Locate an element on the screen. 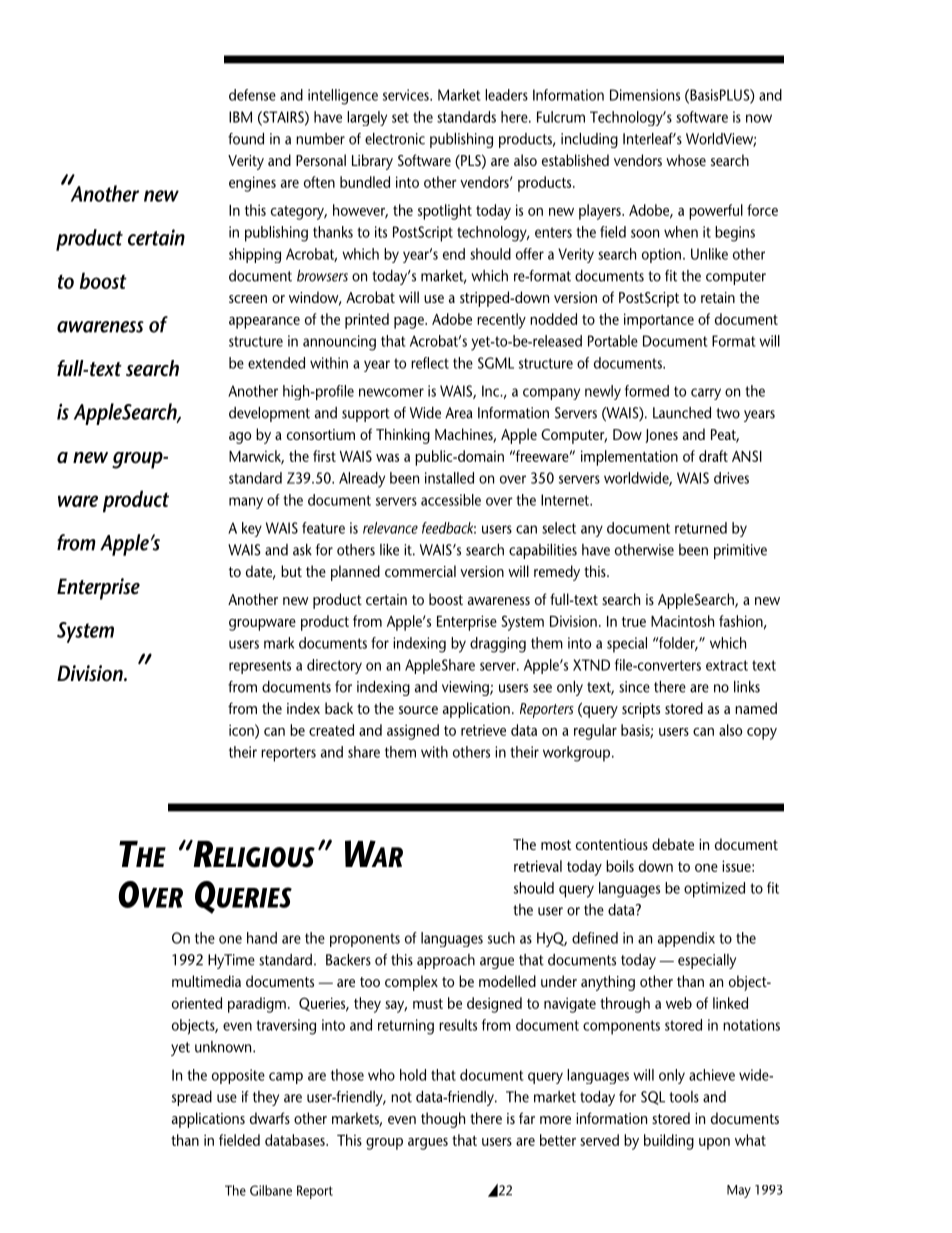 The width and height of the screenshot is (952, 1233). dwarfs is located at coordinates (270, 1118).
